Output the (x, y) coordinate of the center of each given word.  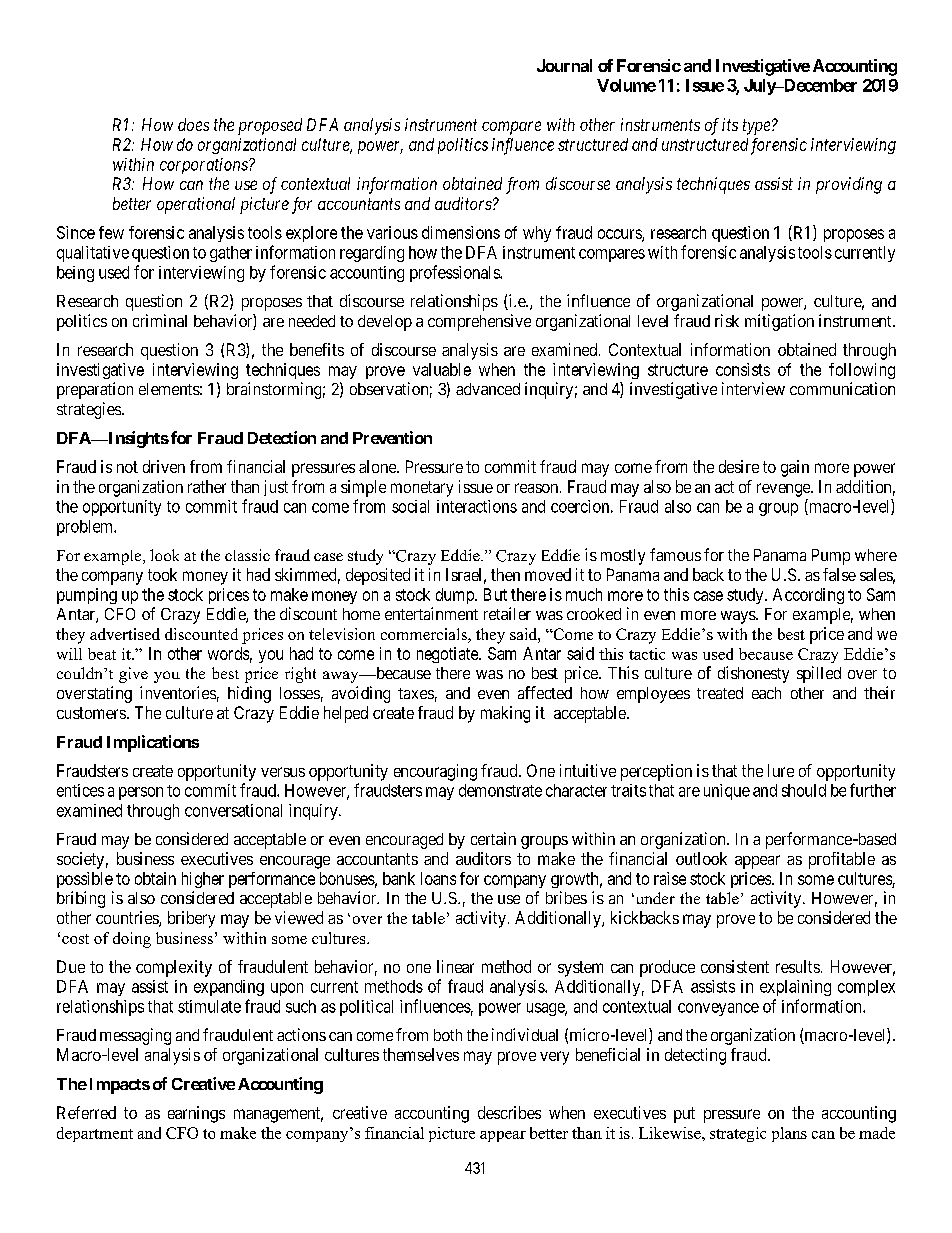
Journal (564, 65)
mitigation (779, 322)
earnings (196, 1114)
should (804, 790)
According (808, 596)
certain (493, 838)
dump (456, 596)
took (162, 574)
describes (509, 1112)
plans (789, 1134)
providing (849, 185)
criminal (160, 320)
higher (203, 880)
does (193, 124)
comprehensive (479, 322)
